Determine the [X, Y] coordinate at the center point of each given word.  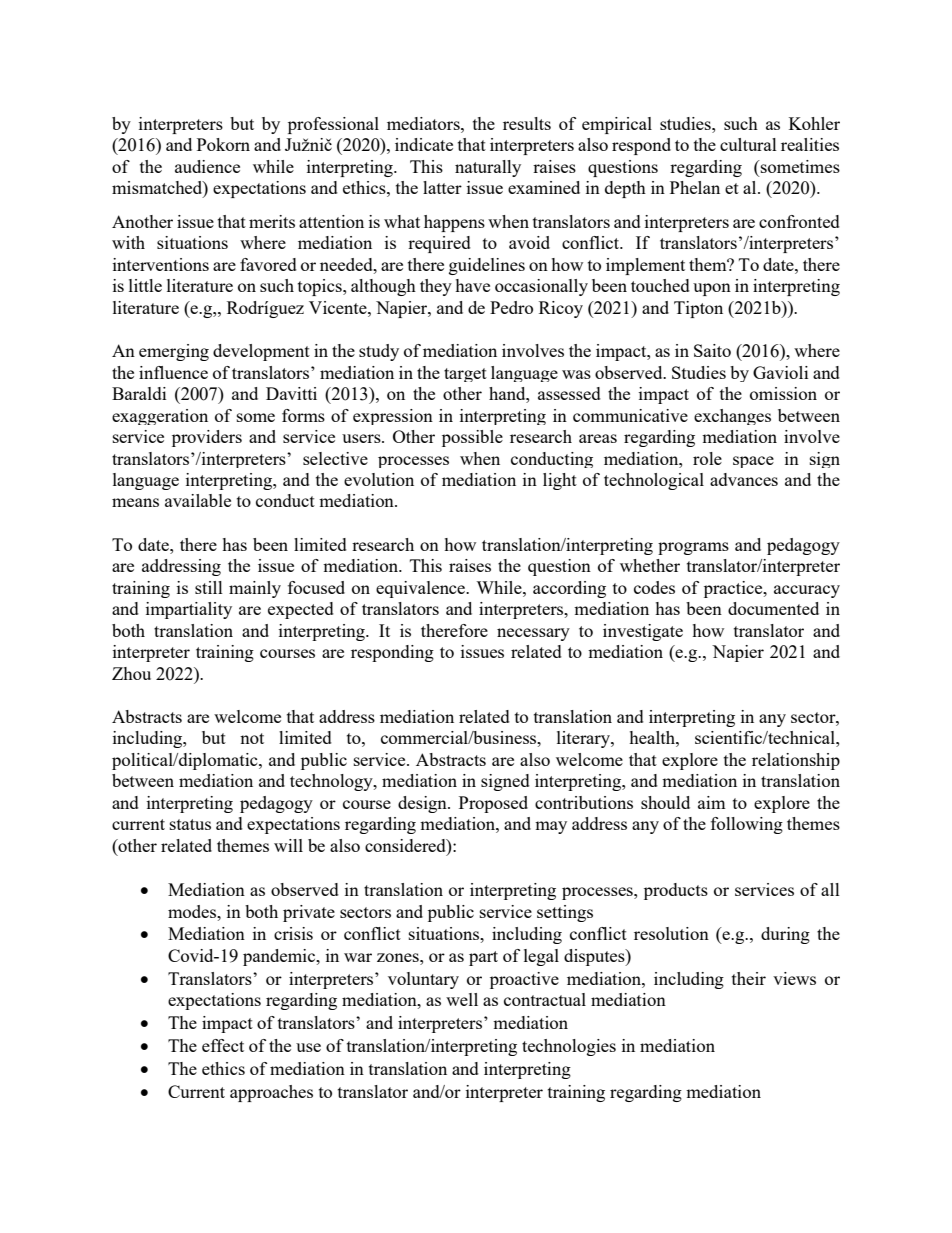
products [676, 891]
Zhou [131, 673]
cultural [748, 144]
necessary [533, 634]
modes [193, 911]
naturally [488, 168]
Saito [712, 350]
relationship [796, 761]
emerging [174, 352]
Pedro [511, 307]
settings [565, 913]
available [198, 500]
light [560, 481]
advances [744, 479]
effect [223, 1045]
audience [207, 166]
